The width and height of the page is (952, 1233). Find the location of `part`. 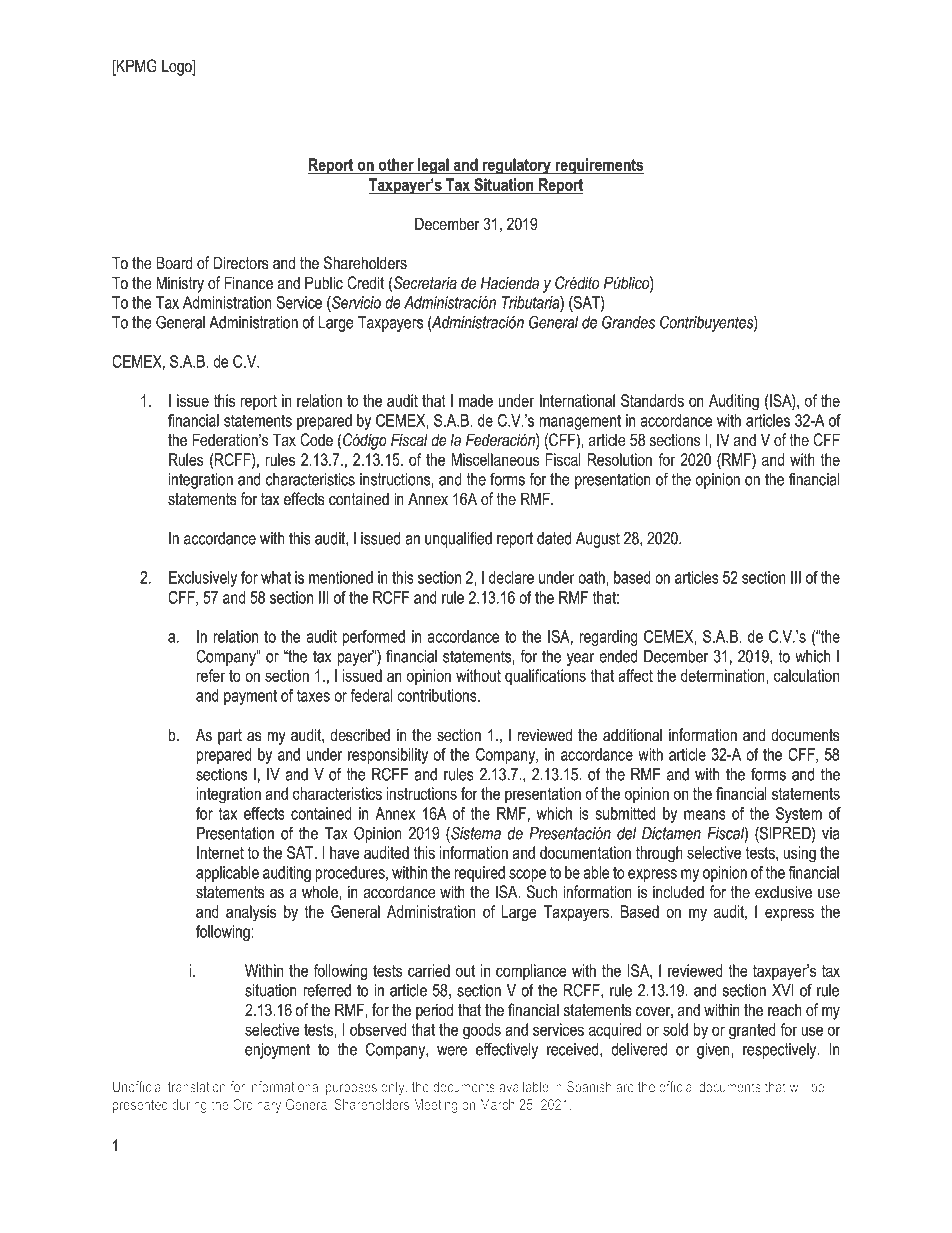

part is located at coordinates (230, 737).
